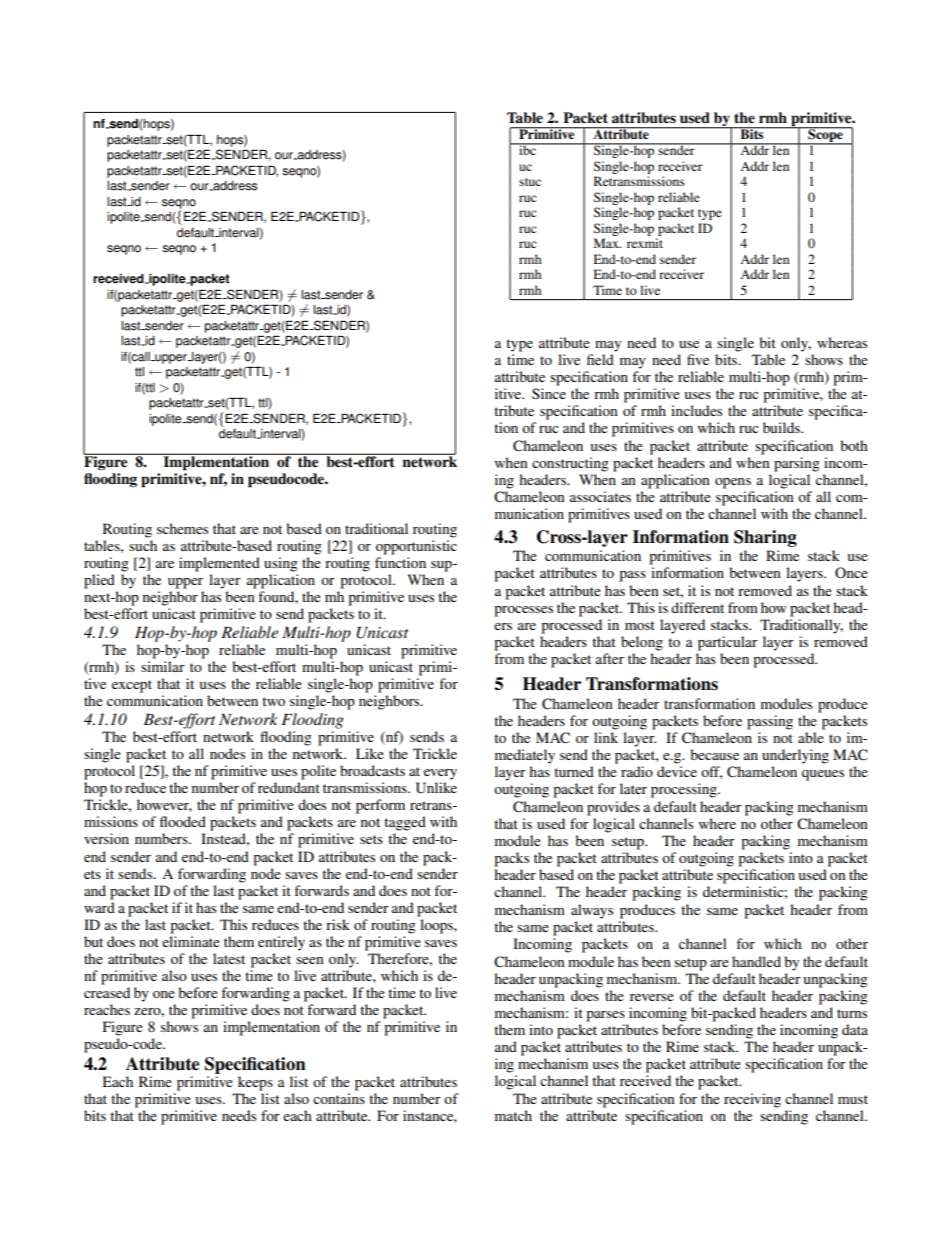 This screenshot has height=1233, width=952. What do you see at coordinates (607, 243) in the screenshot?
I see `Max` at bounding box center [607, 243].
